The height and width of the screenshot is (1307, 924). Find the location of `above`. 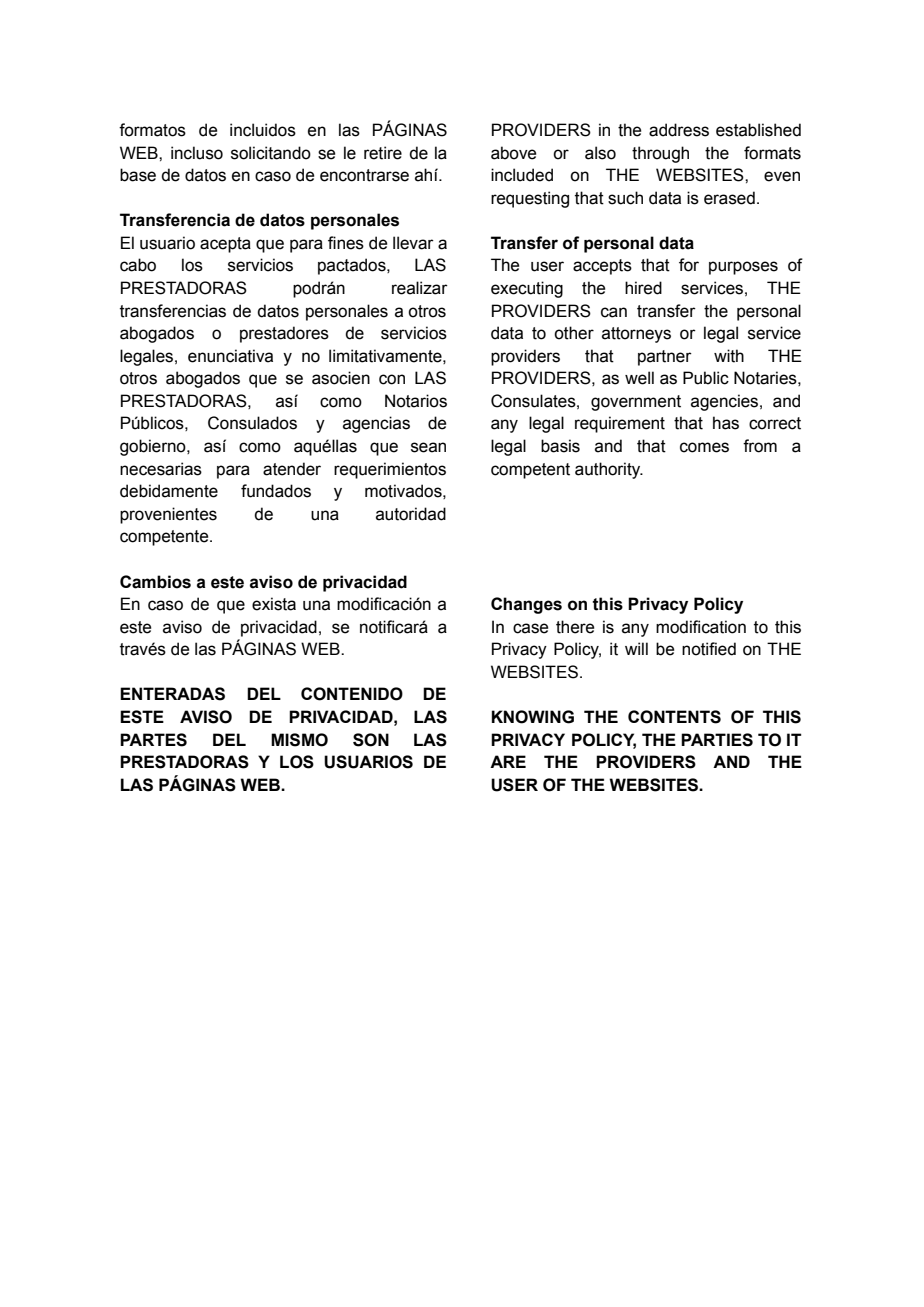

above is located at coordinates (513, 153).
